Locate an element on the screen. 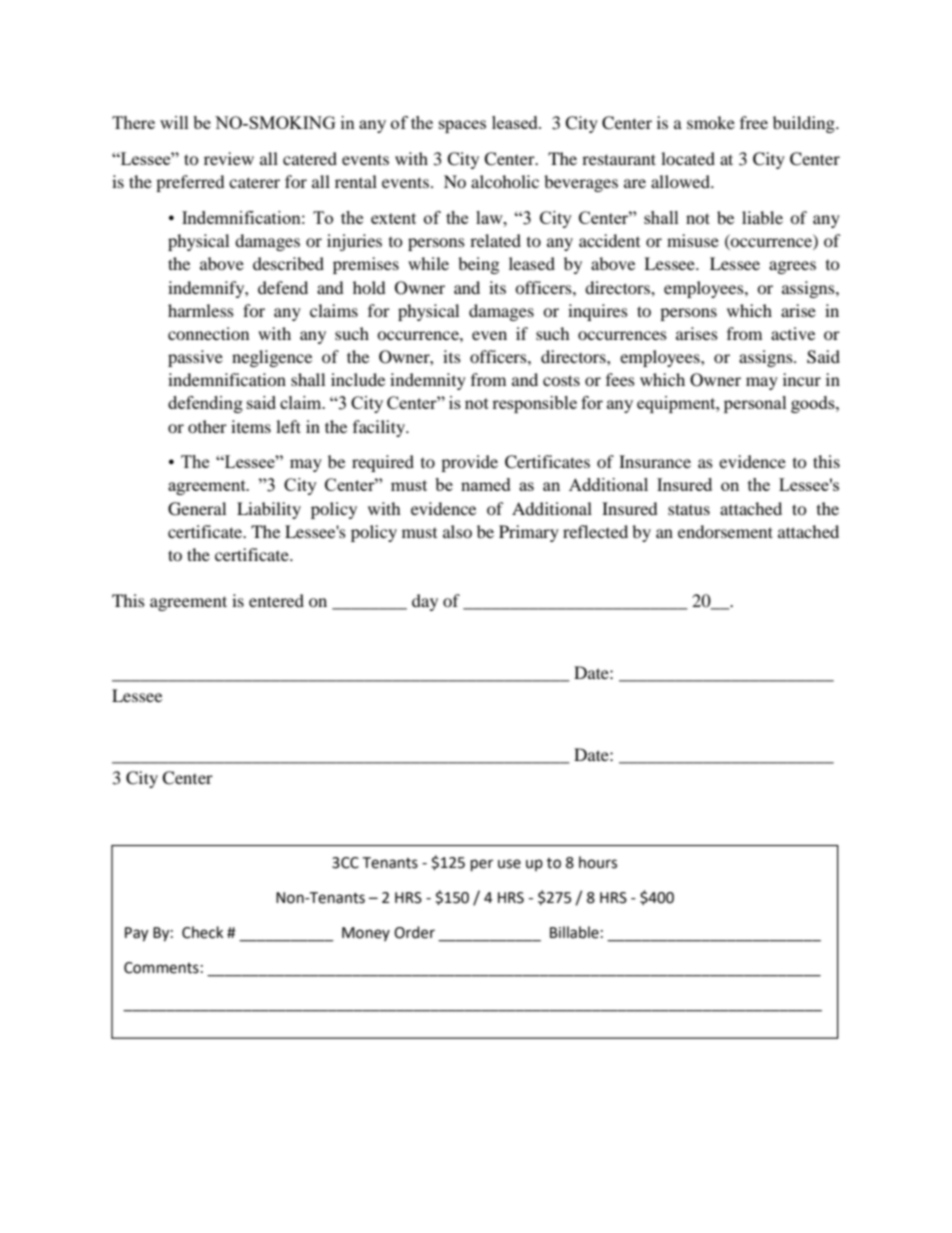 This screenshot has width=952, height=1233. endorsement is located at coordinates (725, 531).
